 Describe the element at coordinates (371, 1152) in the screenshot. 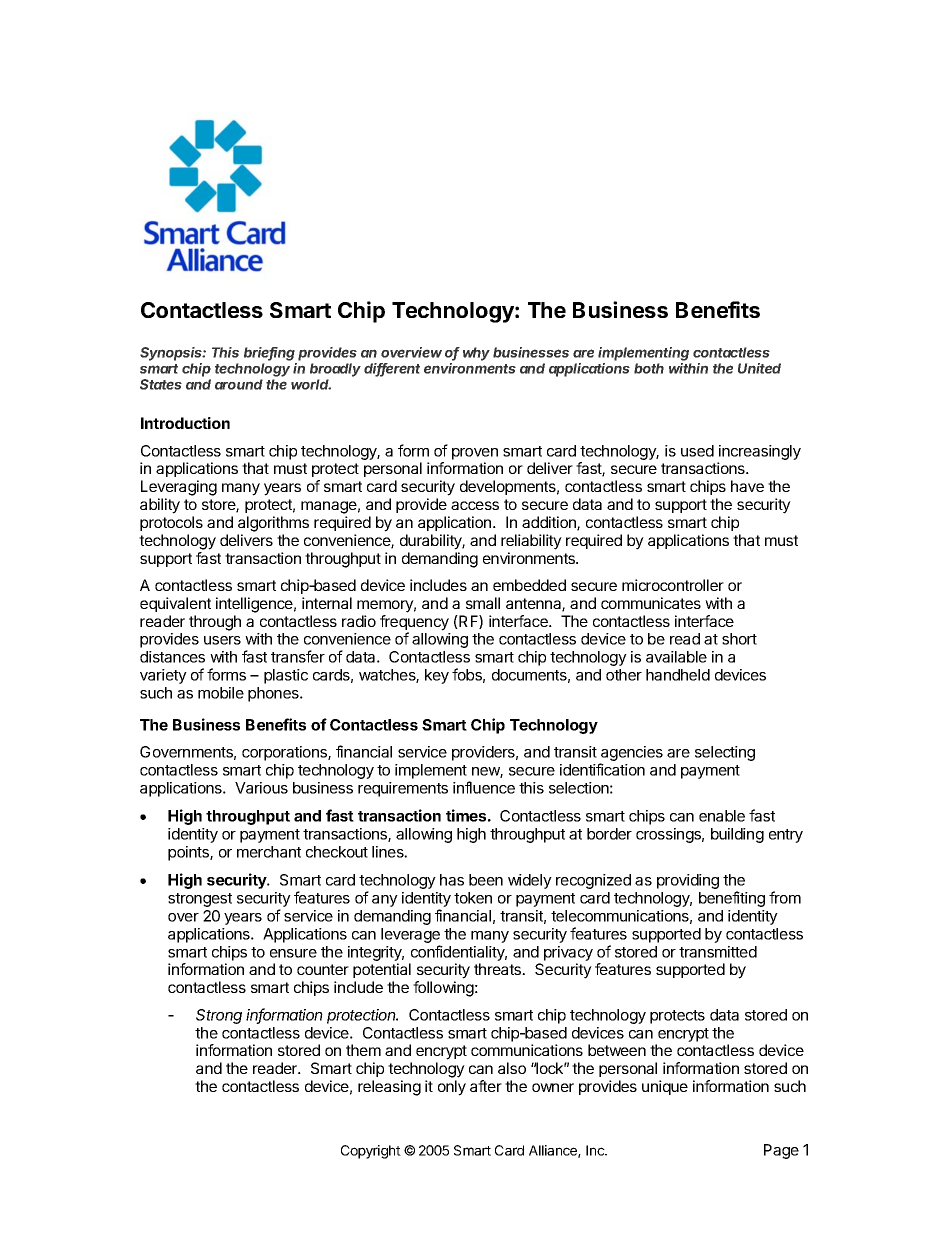

I see `Copyright` at that location.
